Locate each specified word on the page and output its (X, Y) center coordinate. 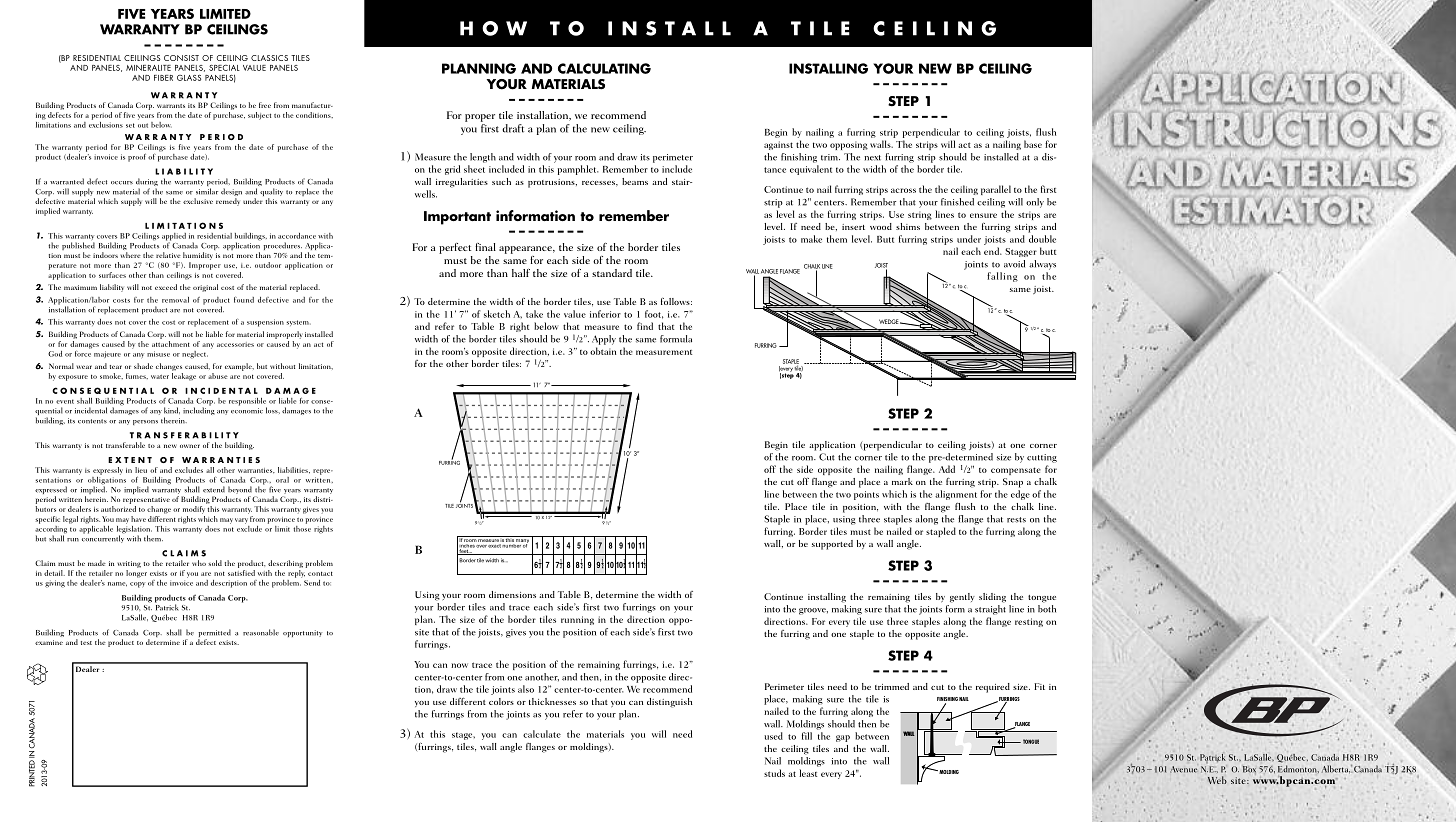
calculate (542, 734)
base (1033, 144)
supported (832, 545)
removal (175, 300)
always (1042, 265)
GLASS (189, 78)
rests (1016, 520)
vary (241, 521)
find (645, 326)
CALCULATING (604, 68)
